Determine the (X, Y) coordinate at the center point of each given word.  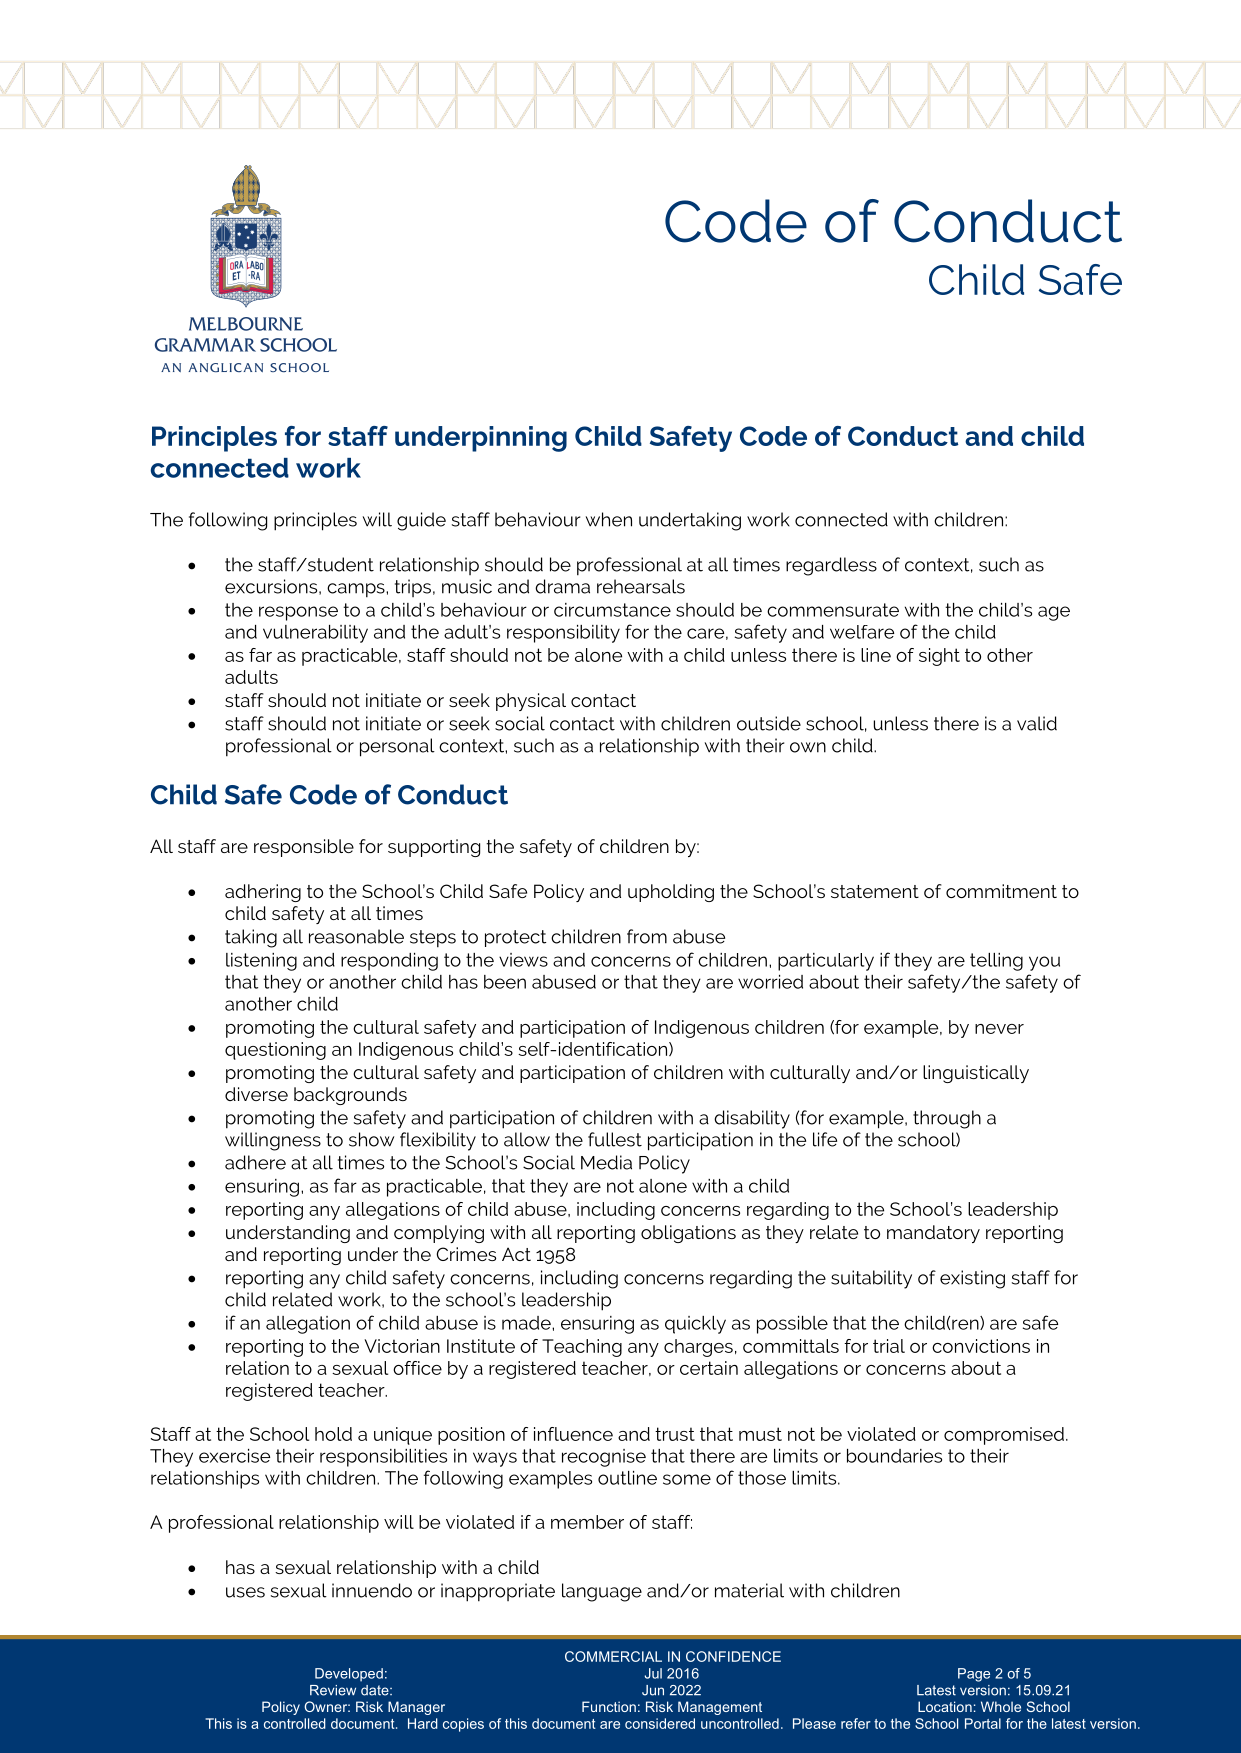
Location (945, 1706)
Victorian (402, 1346)
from (647, 936)
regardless (831, 566)
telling (996, 962)
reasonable (356, 936)
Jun (653, 1690)
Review (333, 1690)
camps (357, 590)
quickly (695, 1325)
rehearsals (641, 586)
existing (972, 1279)
